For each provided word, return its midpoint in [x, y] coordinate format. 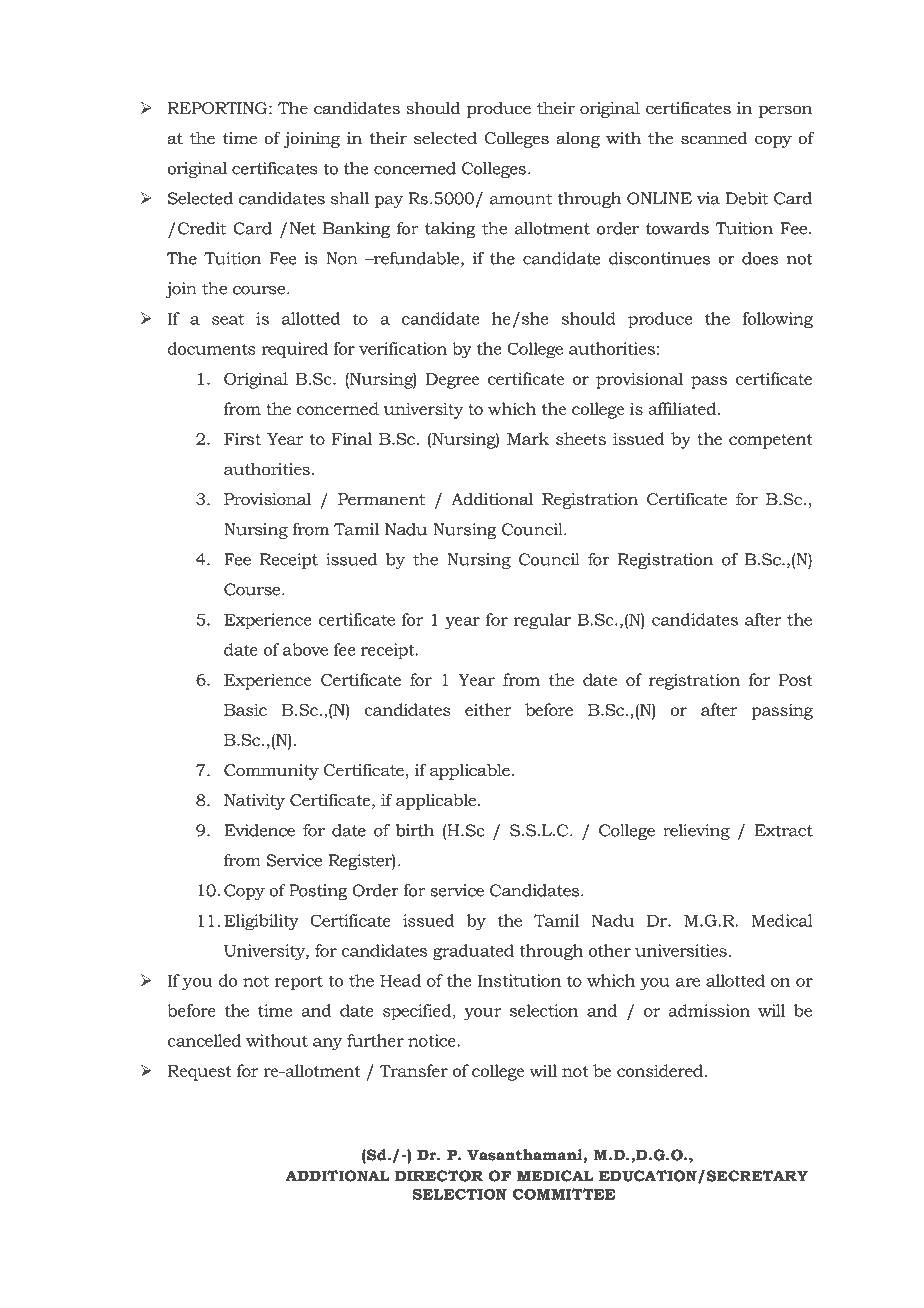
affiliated [682, 408]
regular [542, 621]
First [242, 439]
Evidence [259, 830]
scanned [714, 137]
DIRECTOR [439, 1176]
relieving [696, 832]
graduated [473, 952]
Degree [452, 381]
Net [302, 228]
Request [200, 1073]
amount [521, 199]
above [305, 649]
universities [681, 950]
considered [661, 1070]
